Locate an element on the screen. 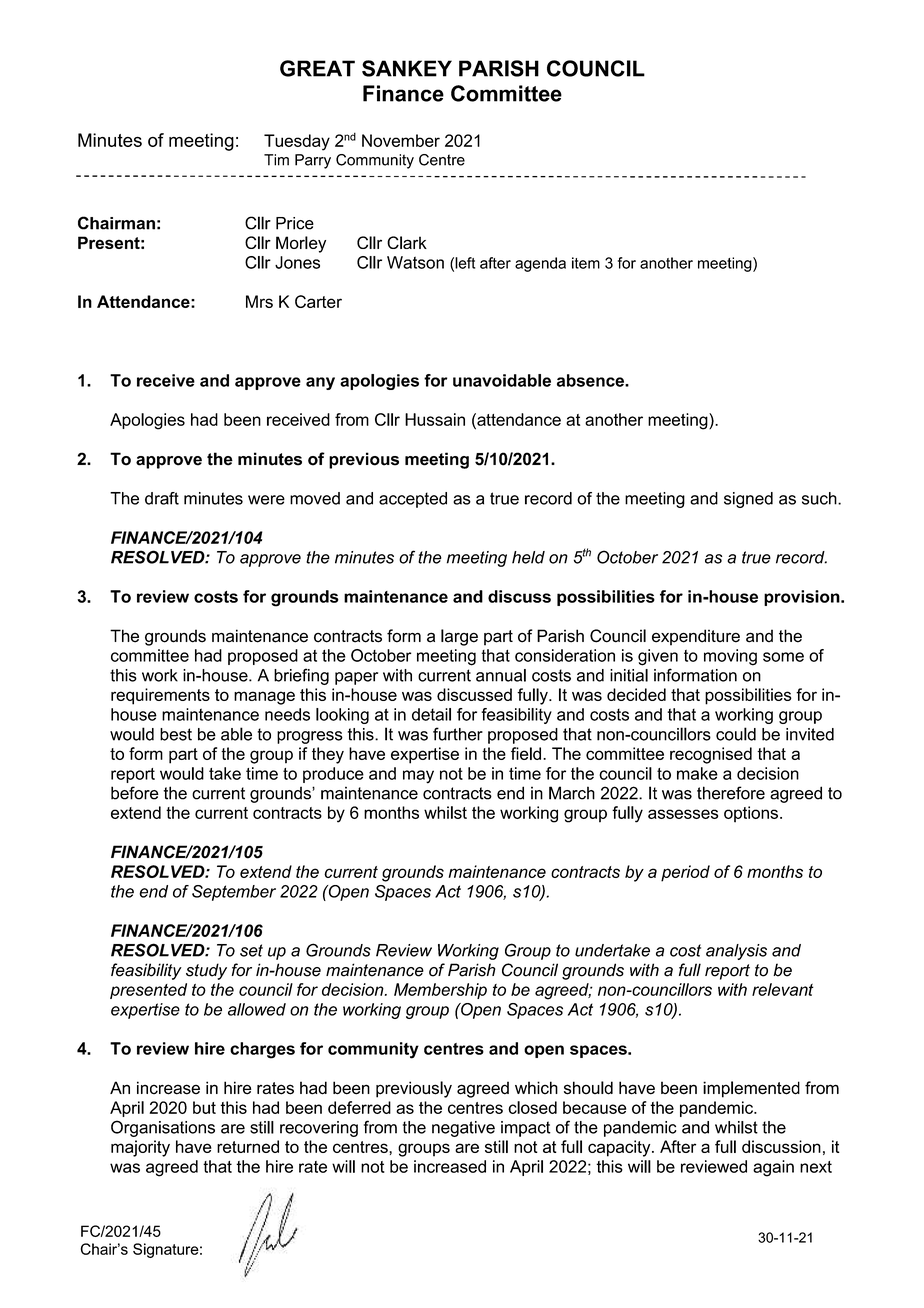  returned is located at coordinates (248, 1146).
